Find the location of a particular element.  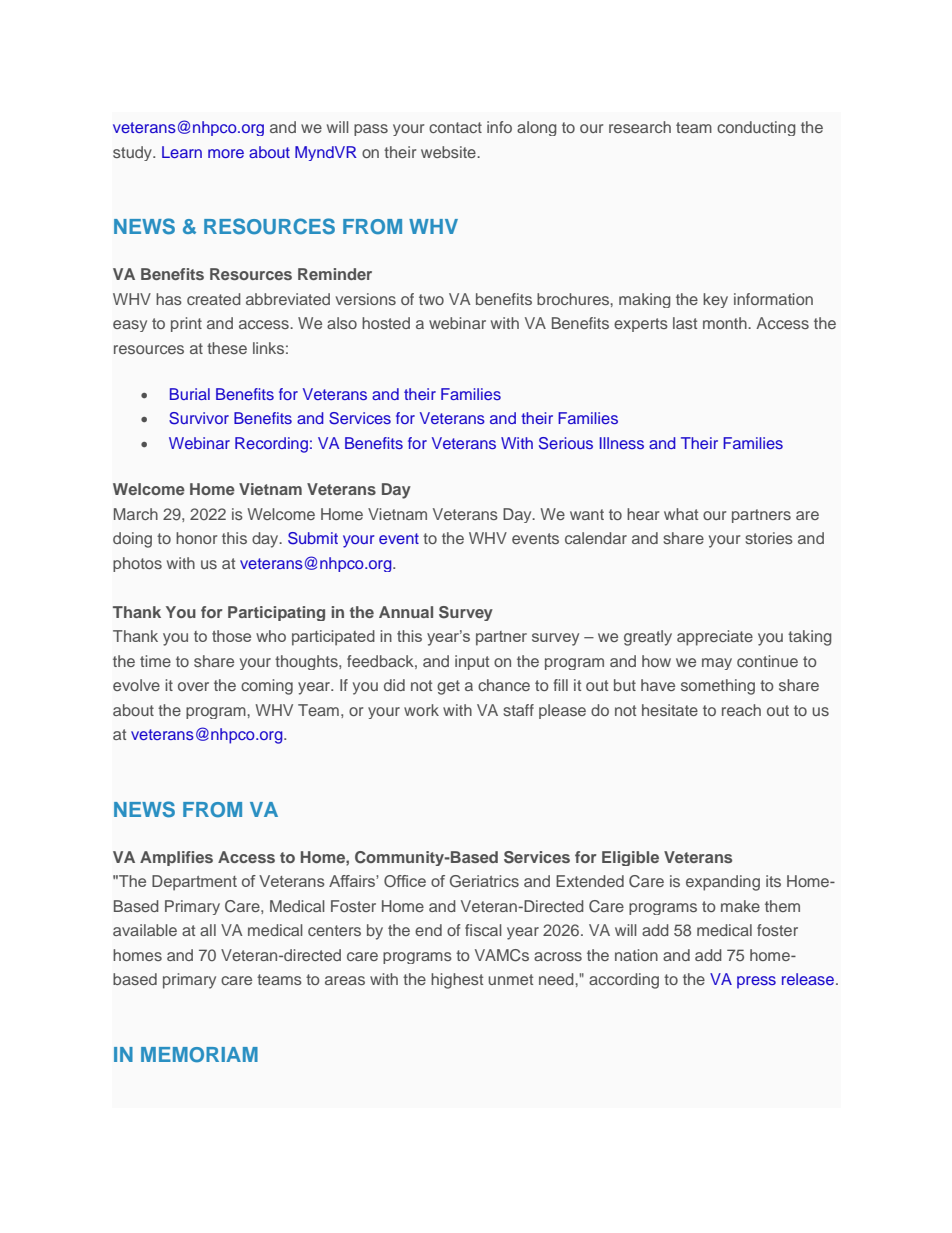

website is located at coordinates (449, 152).
